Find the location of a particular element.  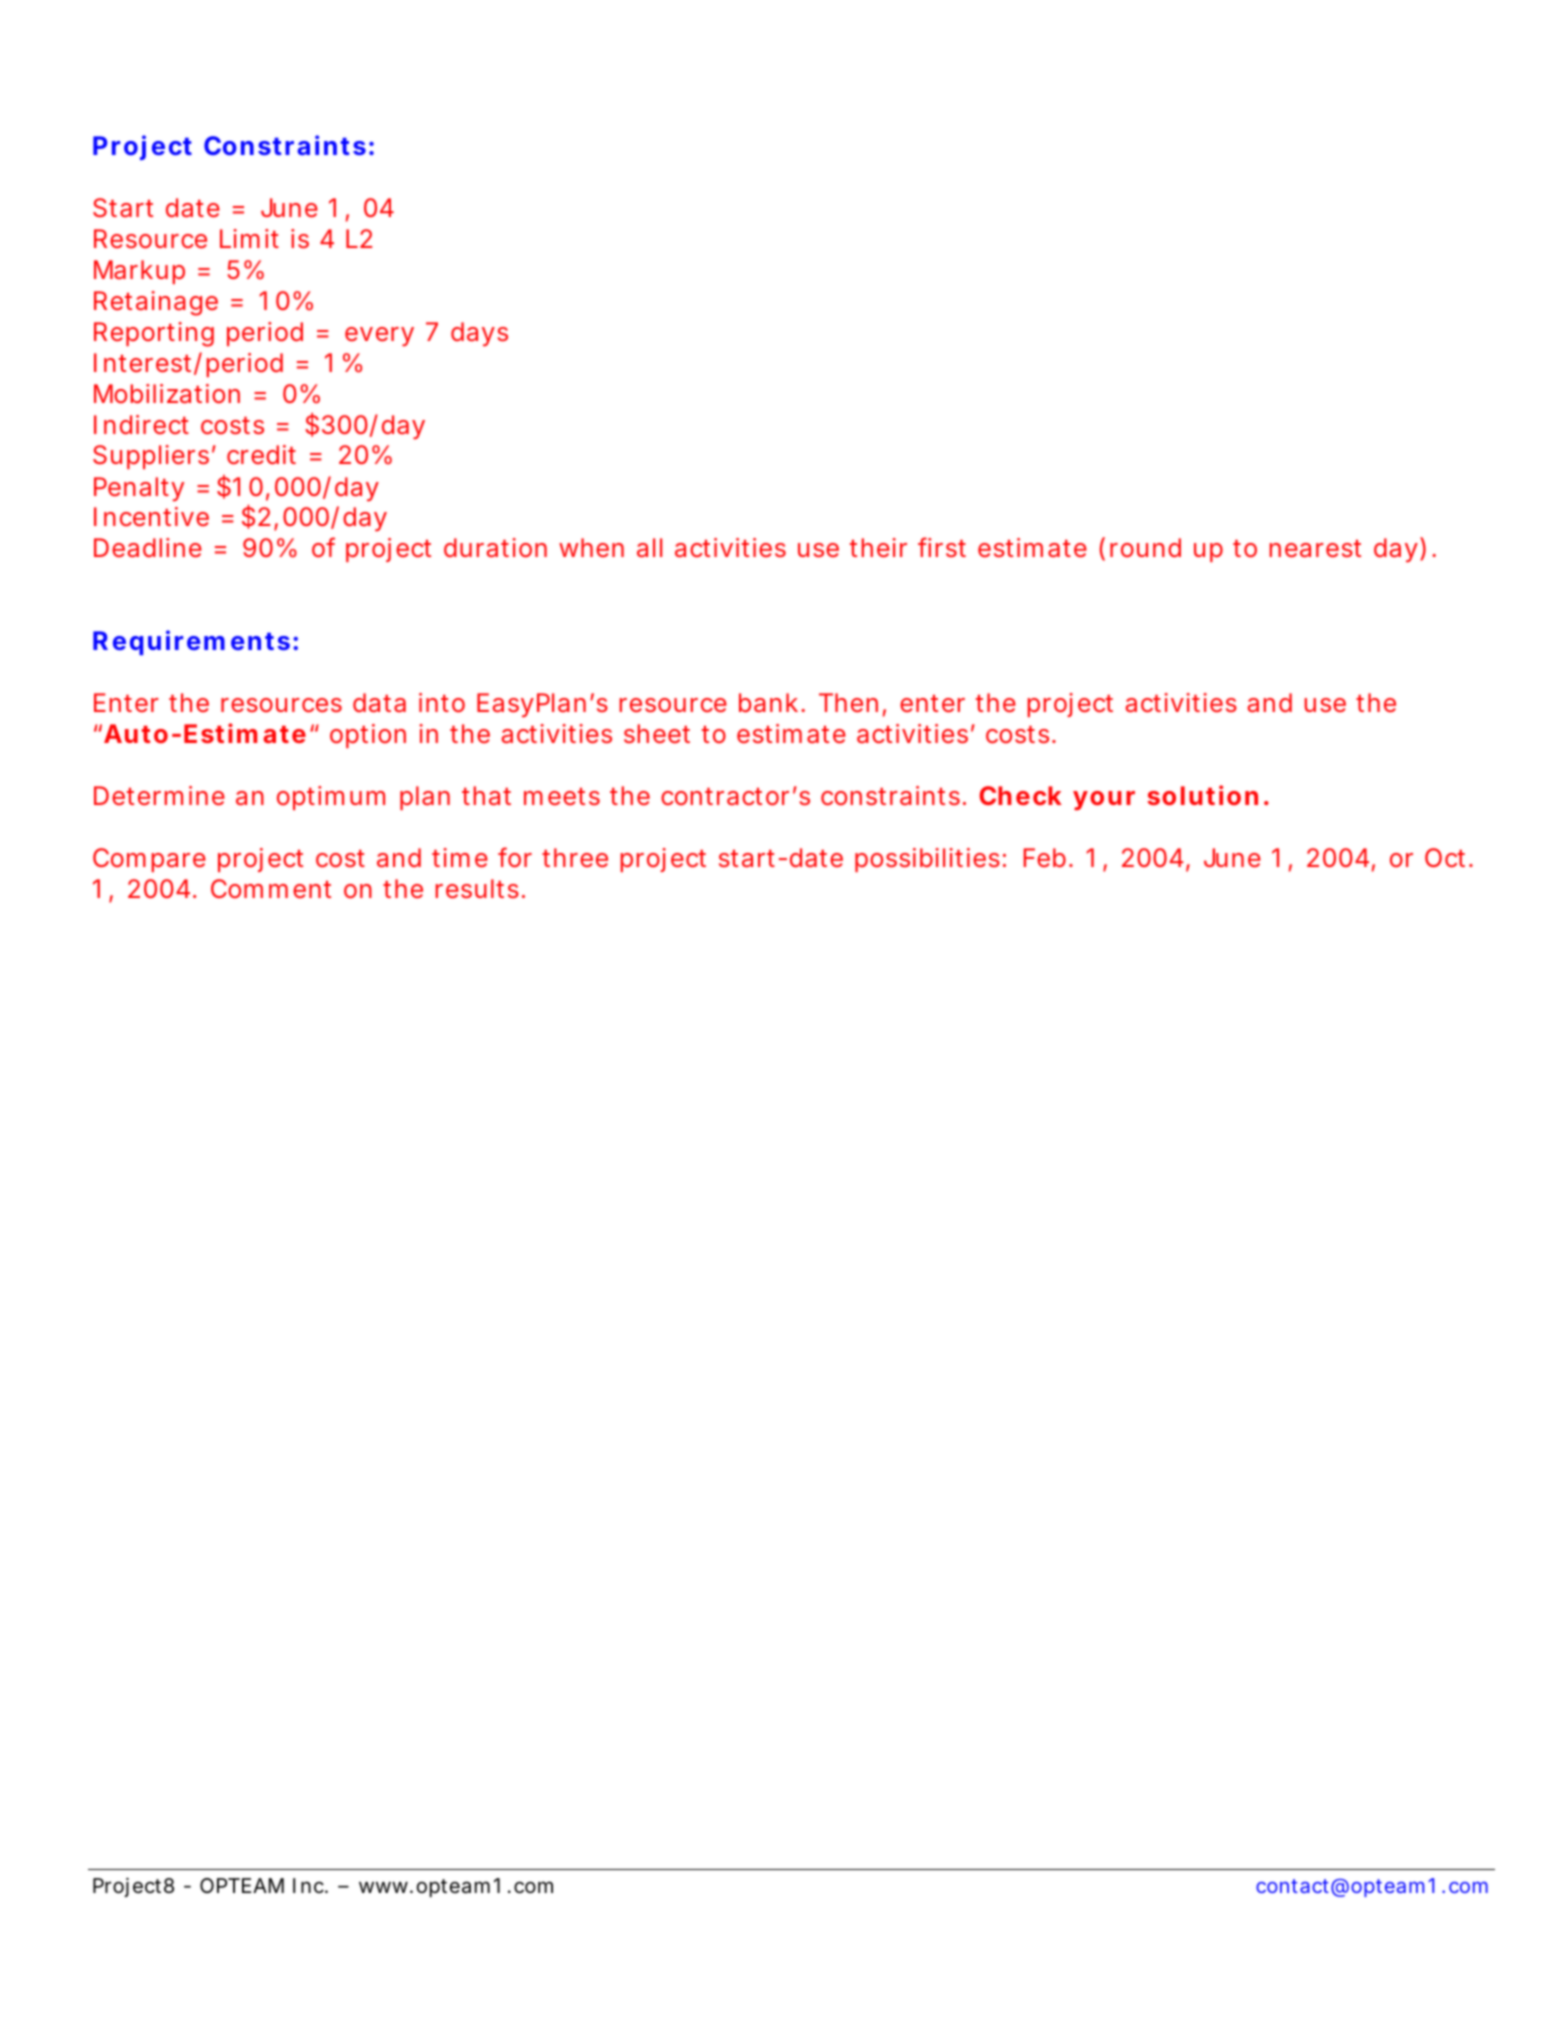

credit is located at coordinates (261, 455).
